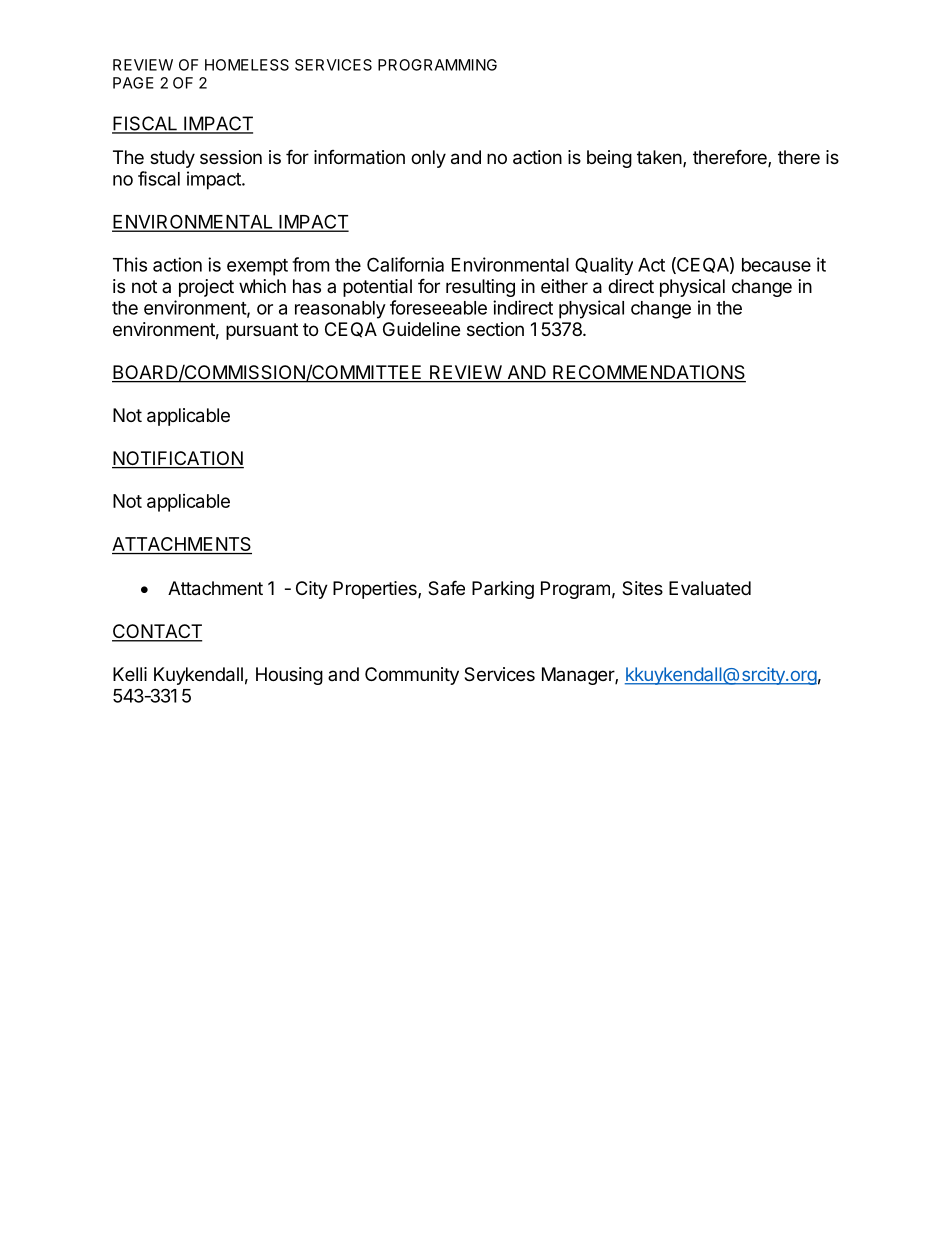 The image size is (952, 1233). Describe the element at coordinates (157, 632) in the screenshot. I see `CONTACT` at that location.
